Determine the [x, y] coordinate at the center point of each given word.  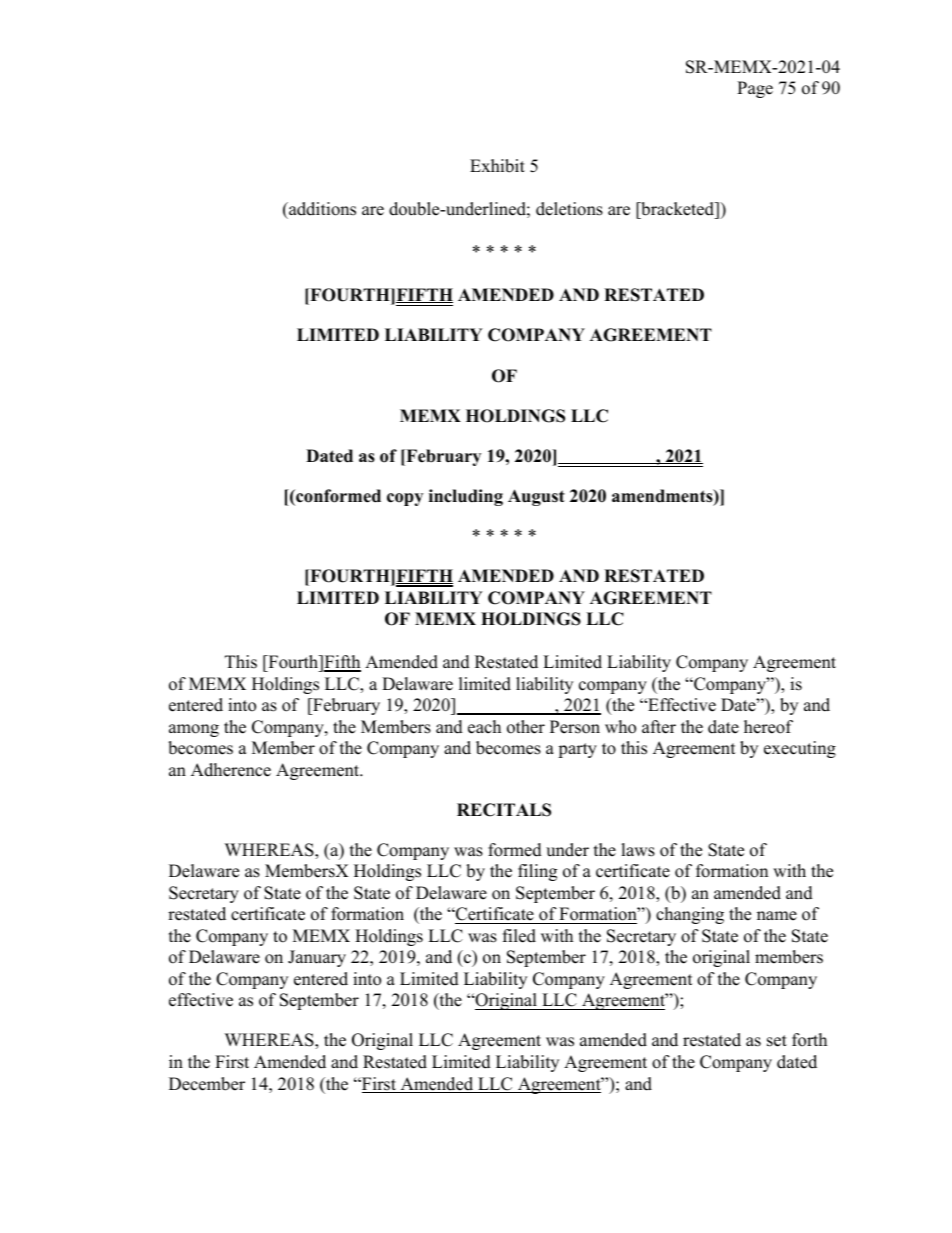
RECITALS [504, 810]
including [466, 497]
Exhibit [497, 166]
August [536, 497]
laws [638, 850]
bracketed [678, 209]
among [194, 730]
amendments [663, 497]
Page [755, 89]
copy [405, 499]
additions [321, 209]
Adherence [231, 770]
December [207, 1084]
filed [519, 936]
